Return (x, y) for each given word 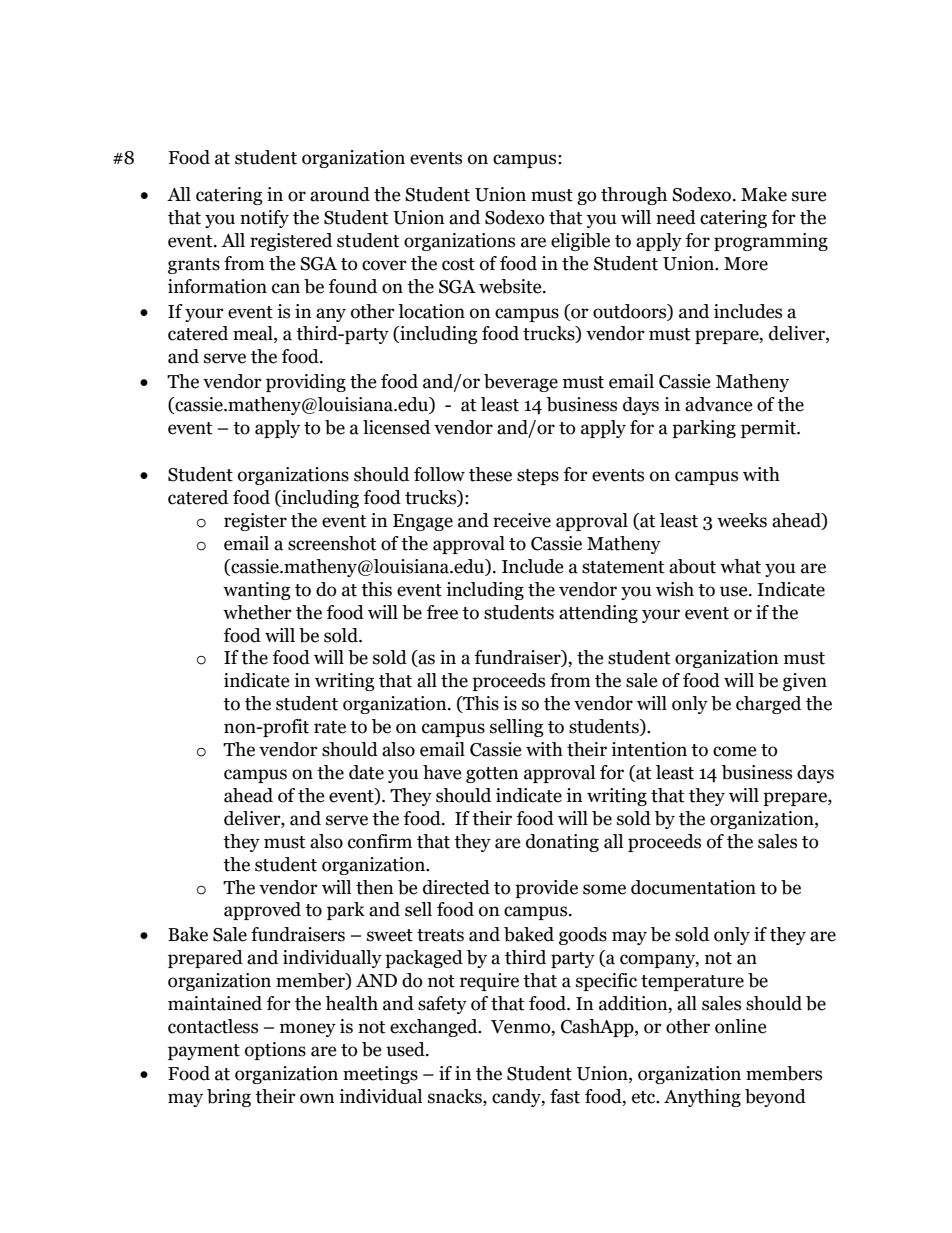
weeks (742, 520)
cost (458, 264)
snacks (456, 1097)
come (735, 751)
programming (771, 242)
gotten (492, 775)
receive (522, 520)
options (275, 1051)
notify (264, 219)
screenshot (332, 543)
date (366, 772)
